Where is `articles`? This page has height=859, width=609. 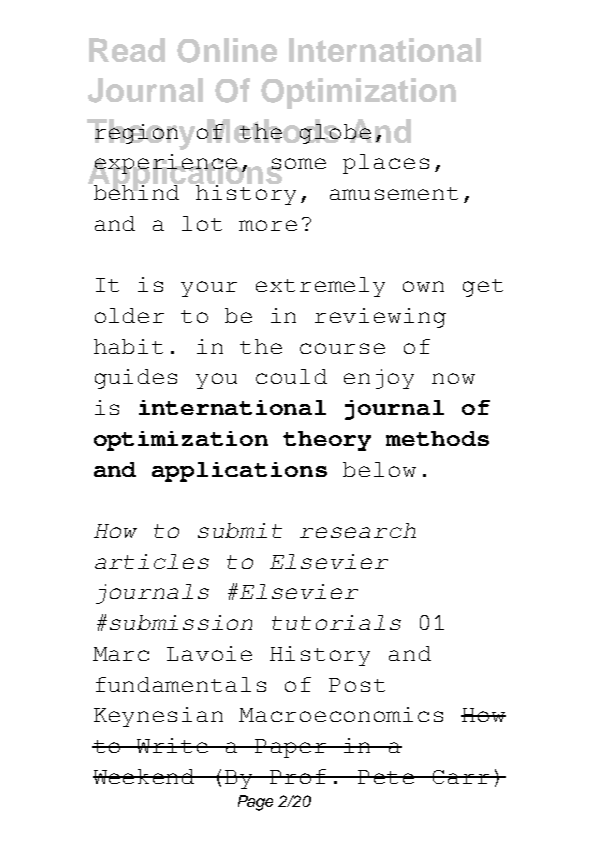 articles is located at coordinates (152, 561).
